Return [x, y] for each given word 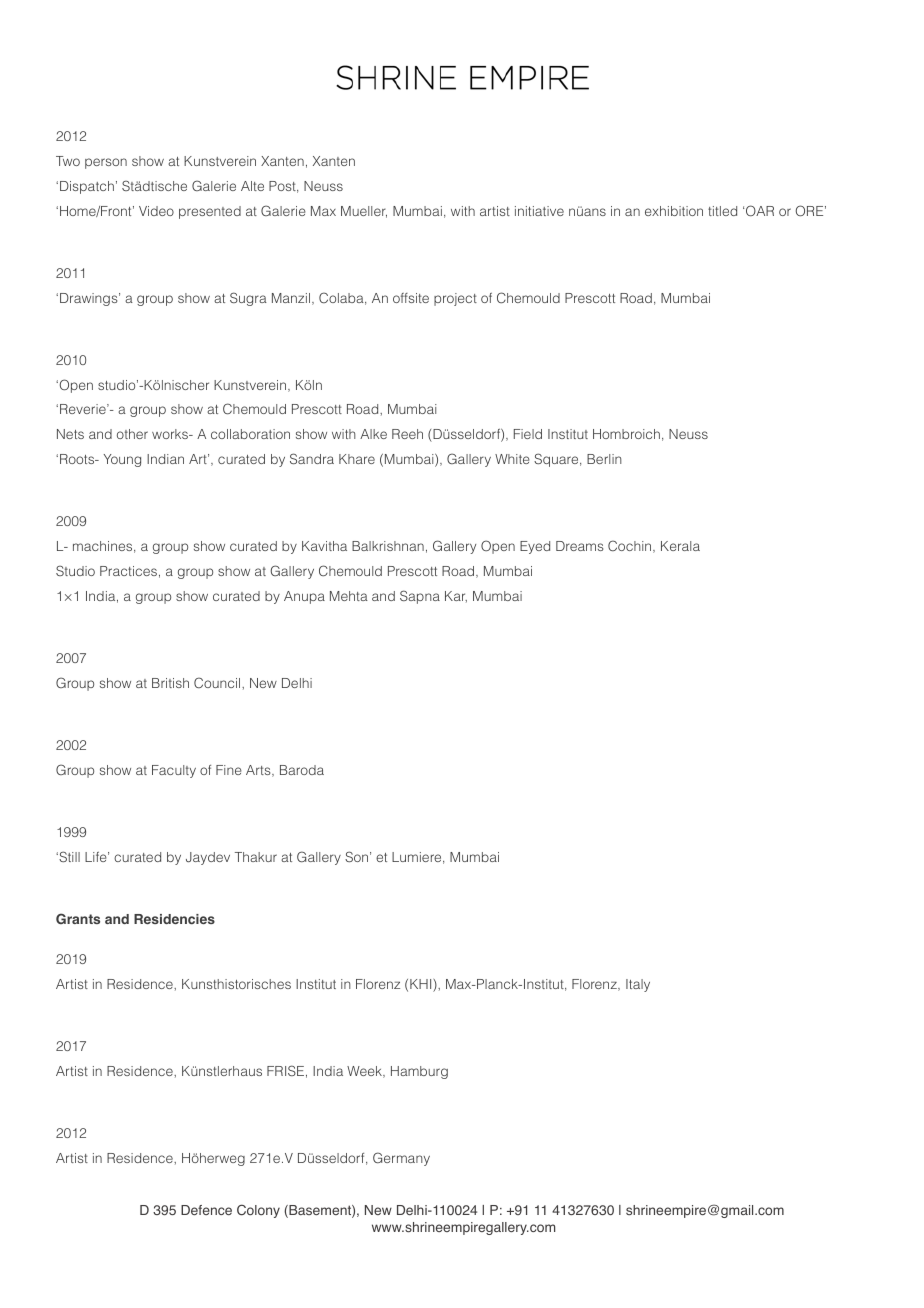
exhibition [674, 211]
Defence [206, 1210]
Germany [401, 1159]
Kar [456, 597]
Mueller [364, 212]
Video [156, 211]
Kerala [680, 546]
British [170, 683]
